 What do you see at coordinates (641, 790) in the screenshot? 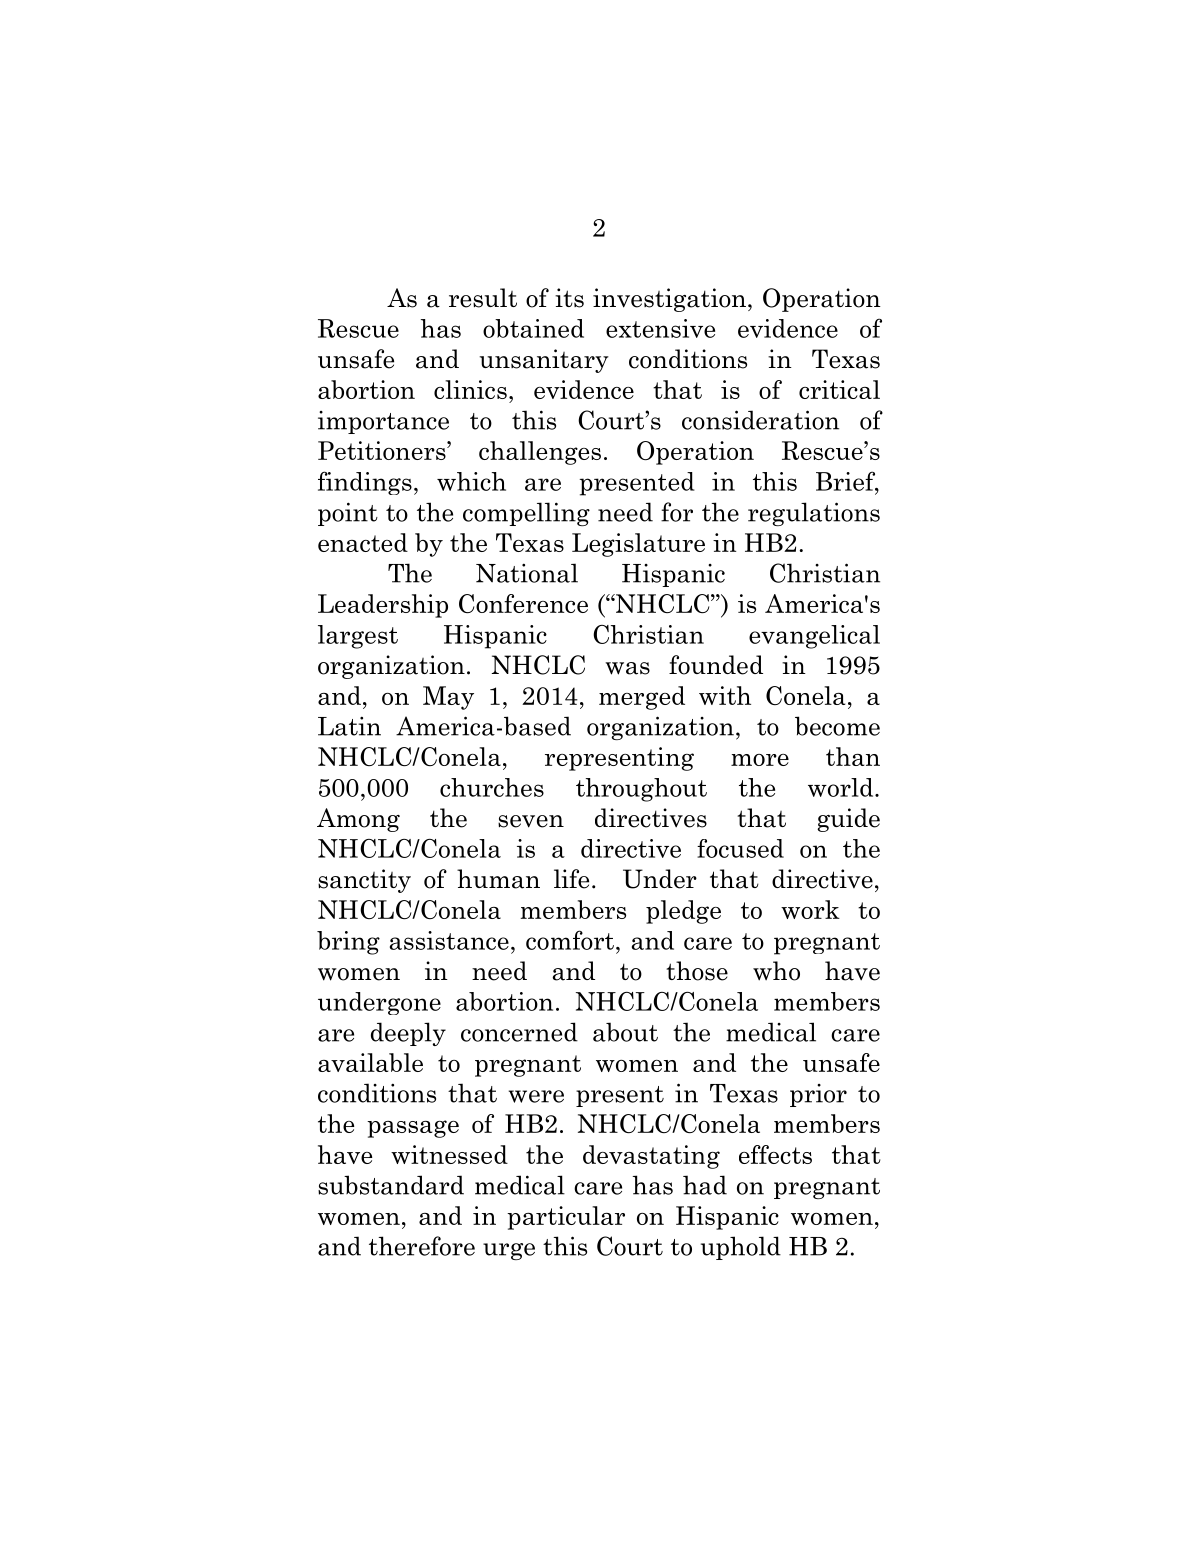
I see `throughout` at bounding box center [641, 790].
